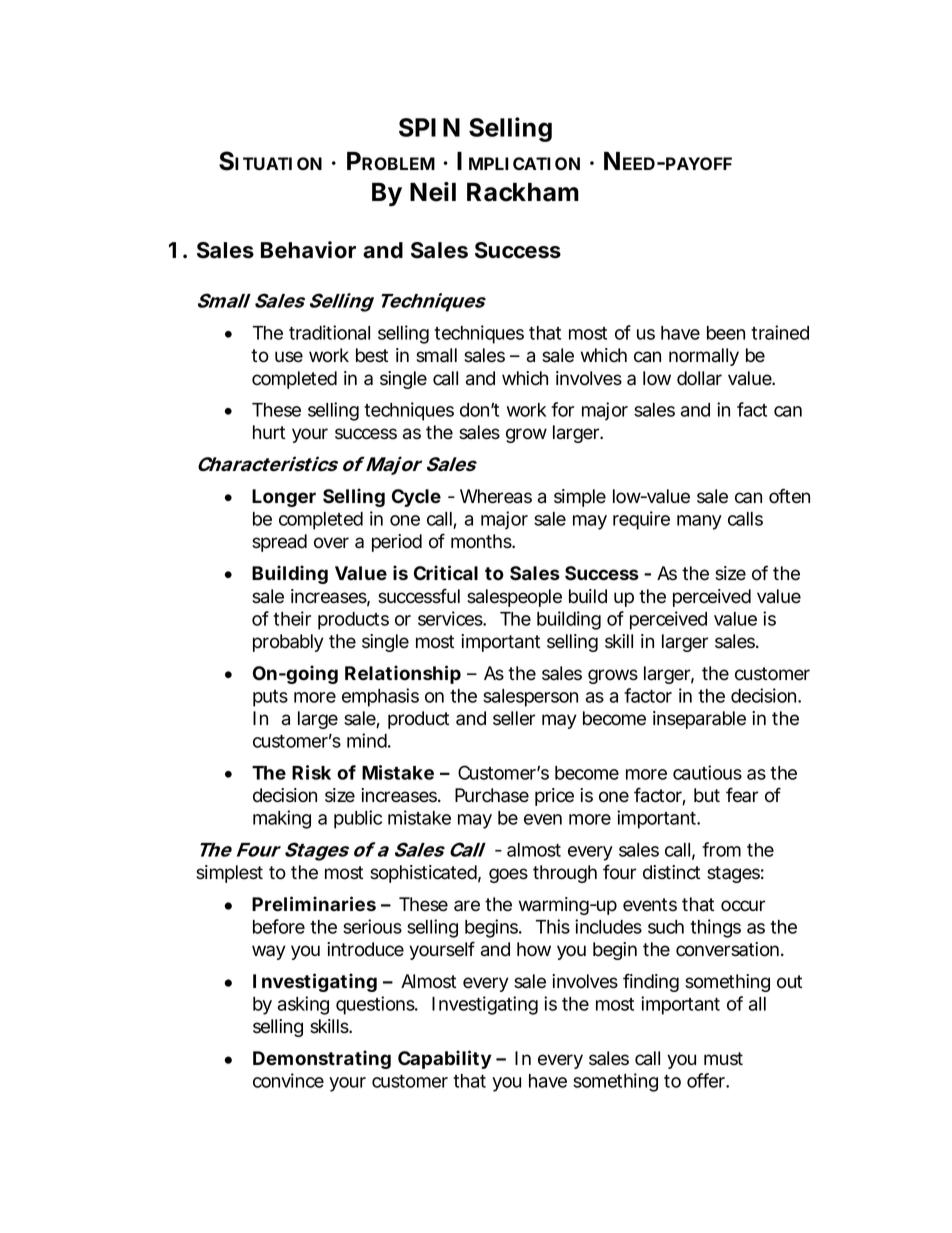  Describe the element at coordinates (292, 618) in the screenshot. I see `their` at that location.
